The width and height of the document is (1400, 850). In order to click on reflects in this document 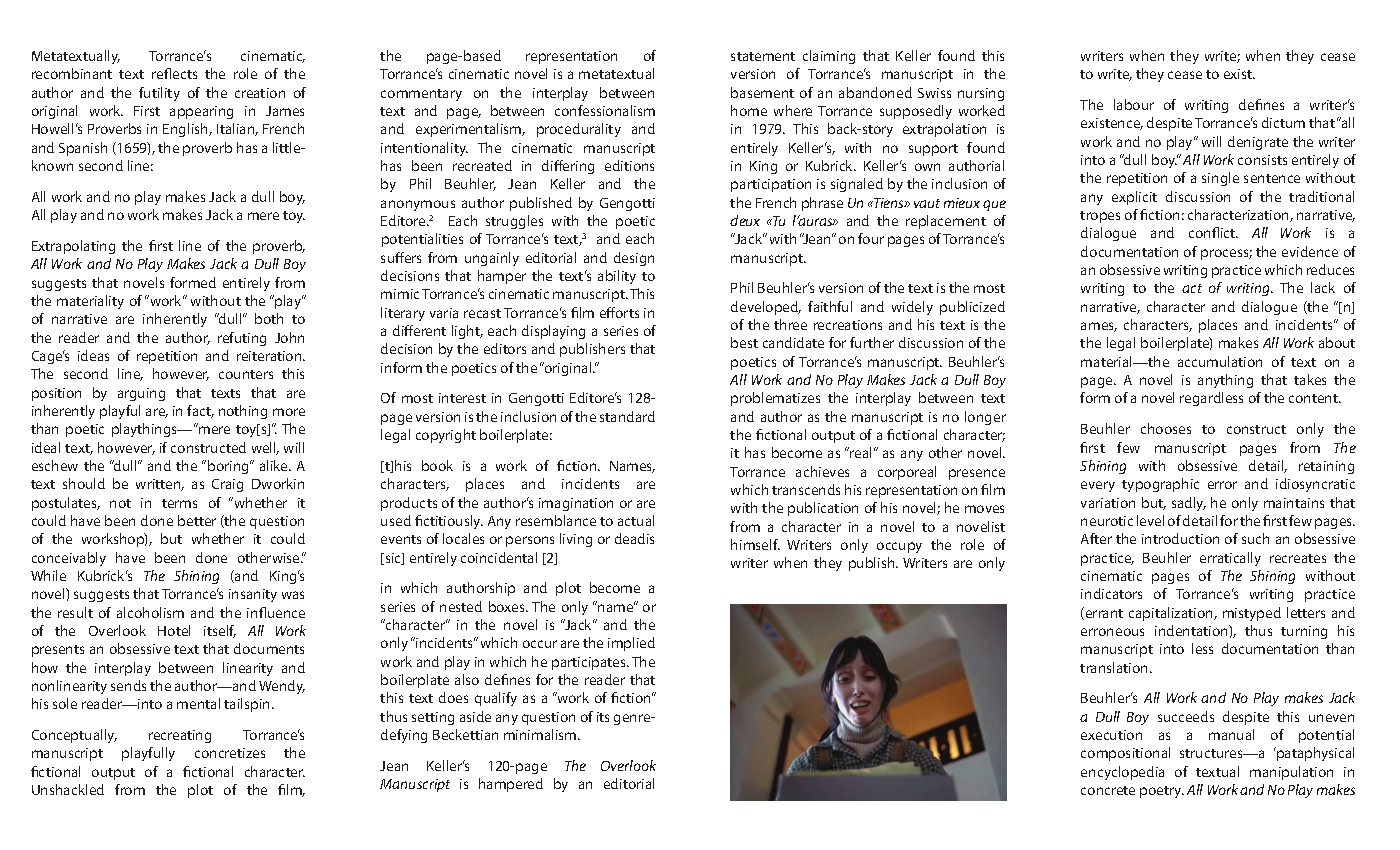, I will do `click(174, 73)`.
